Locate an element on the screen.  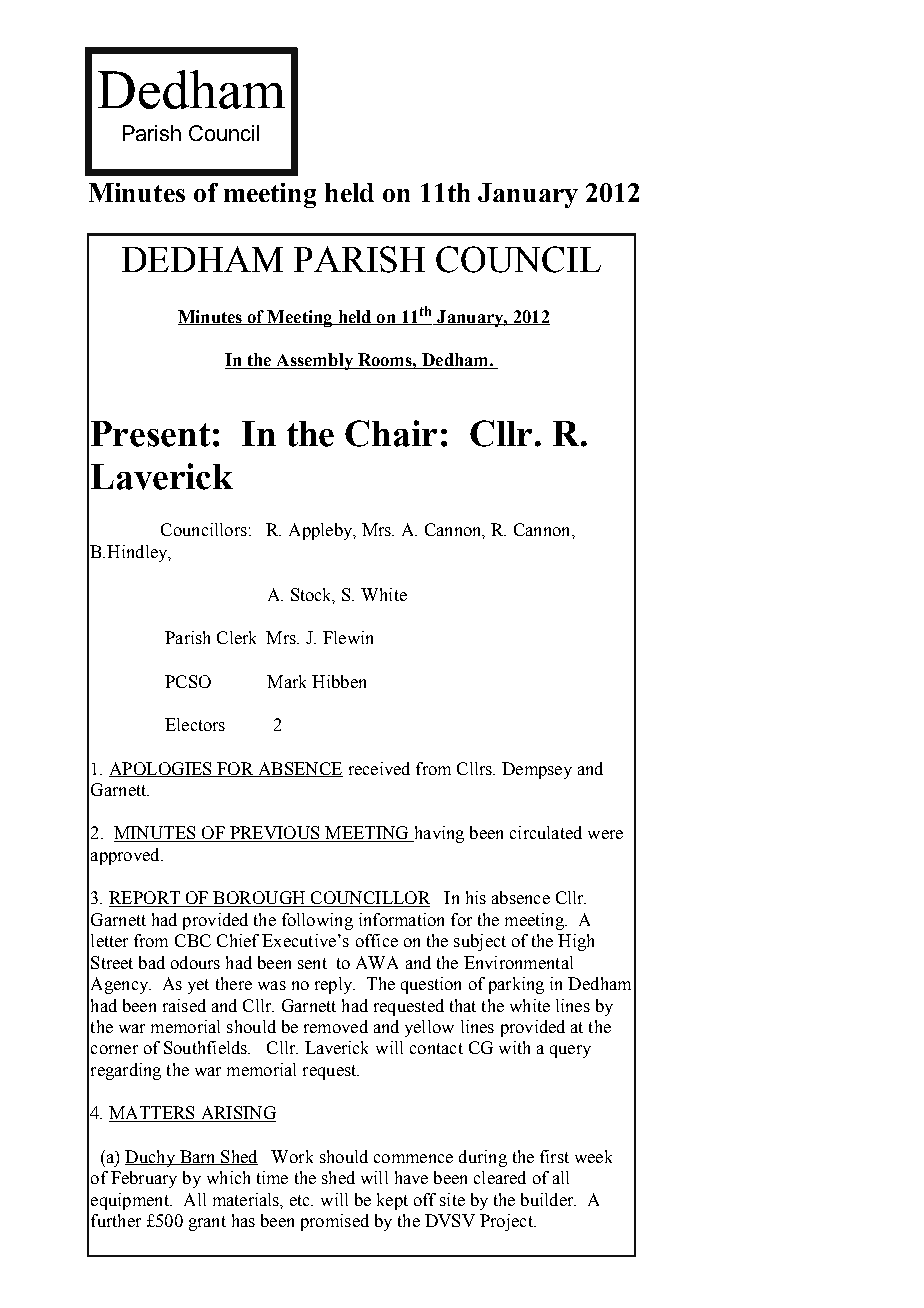
office is located at coordinates (377, 940).
